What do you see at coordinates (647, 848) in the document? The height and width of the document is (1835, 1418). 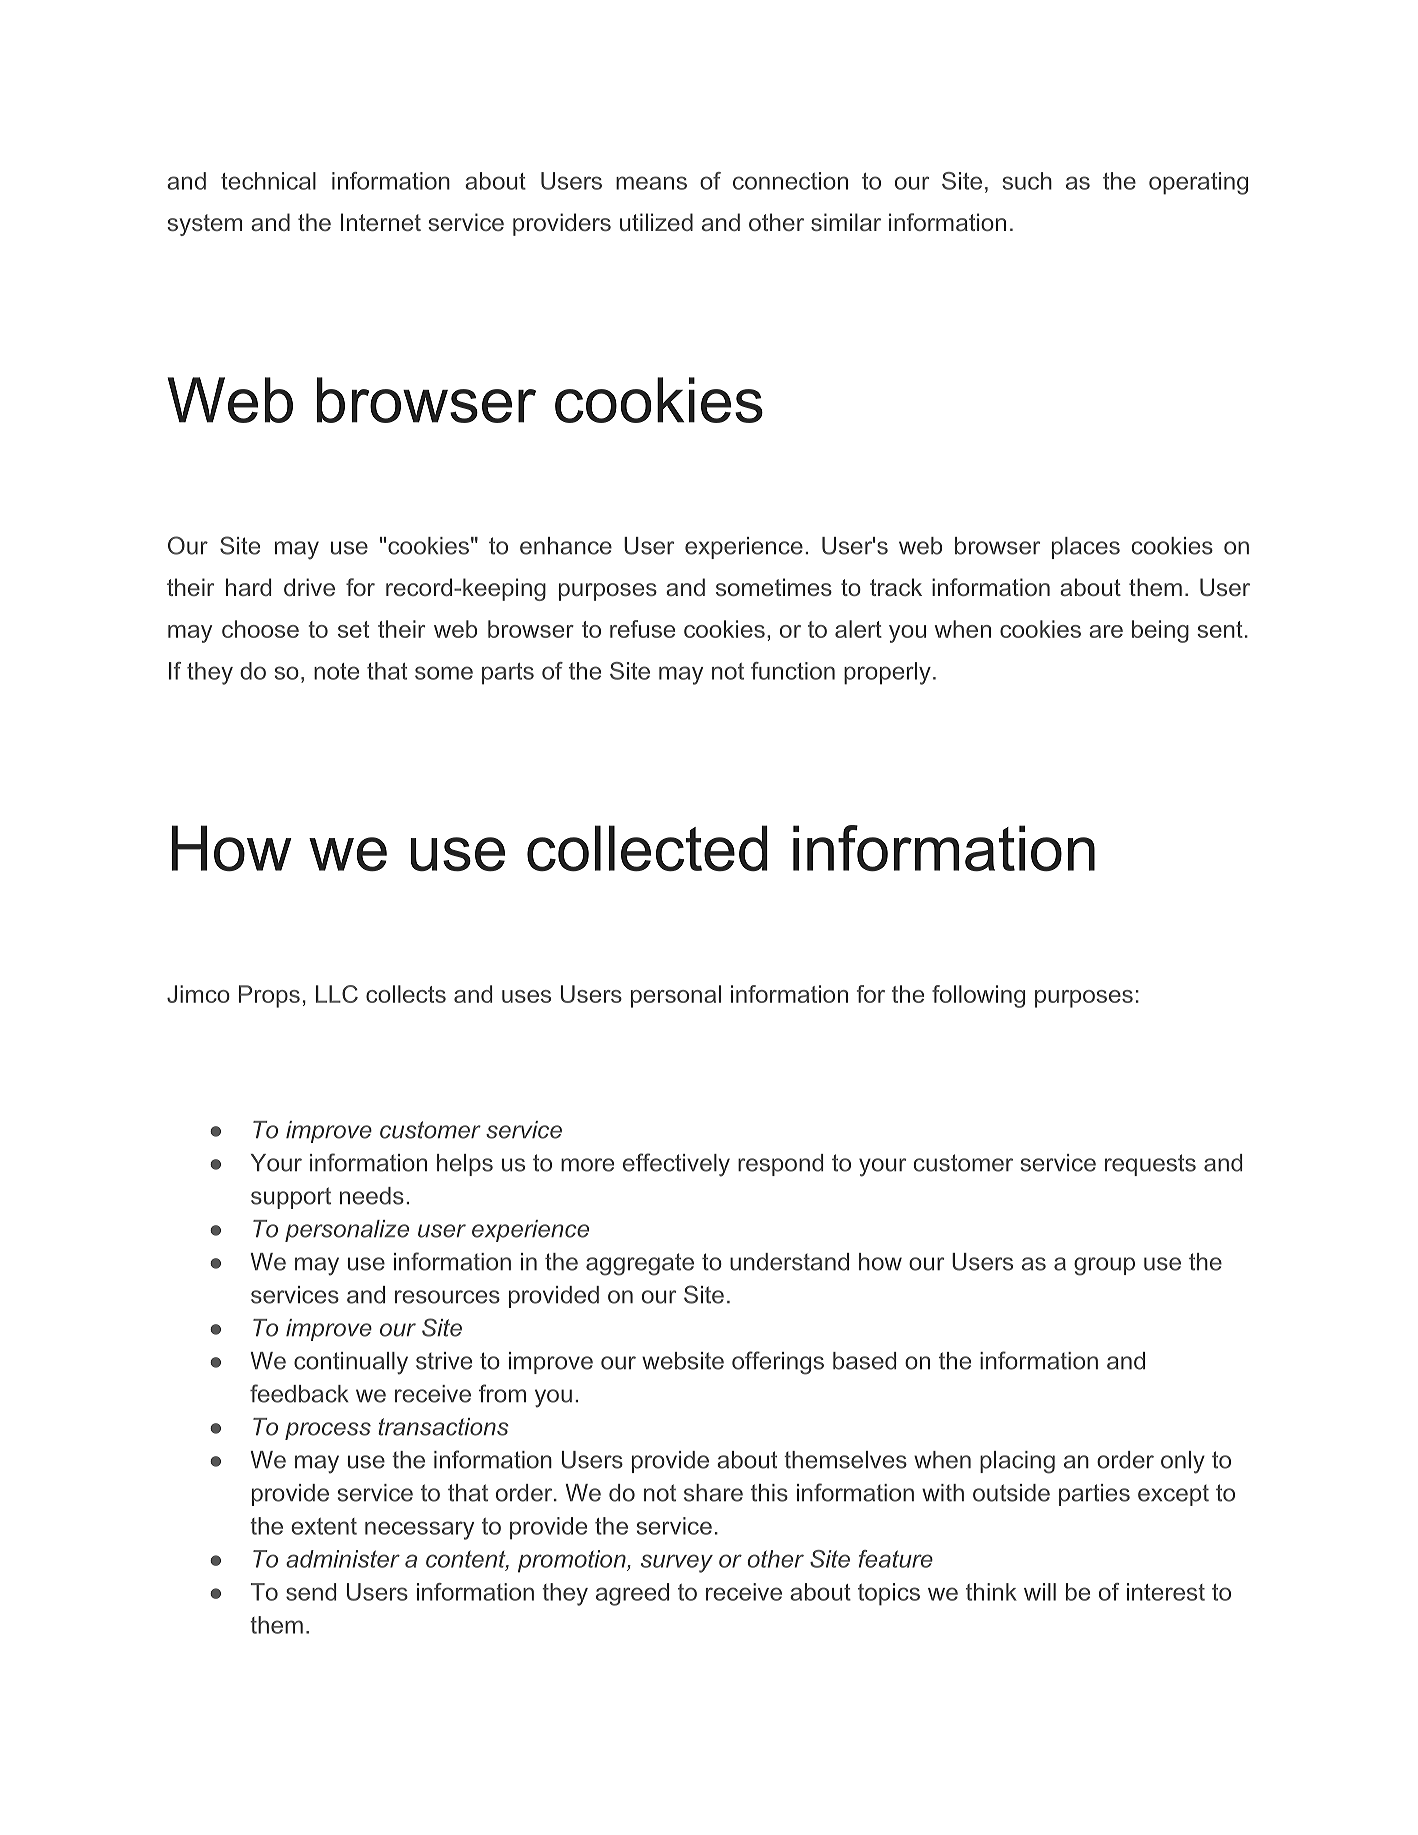 I see `collected` at bounding box center [647, 848].
